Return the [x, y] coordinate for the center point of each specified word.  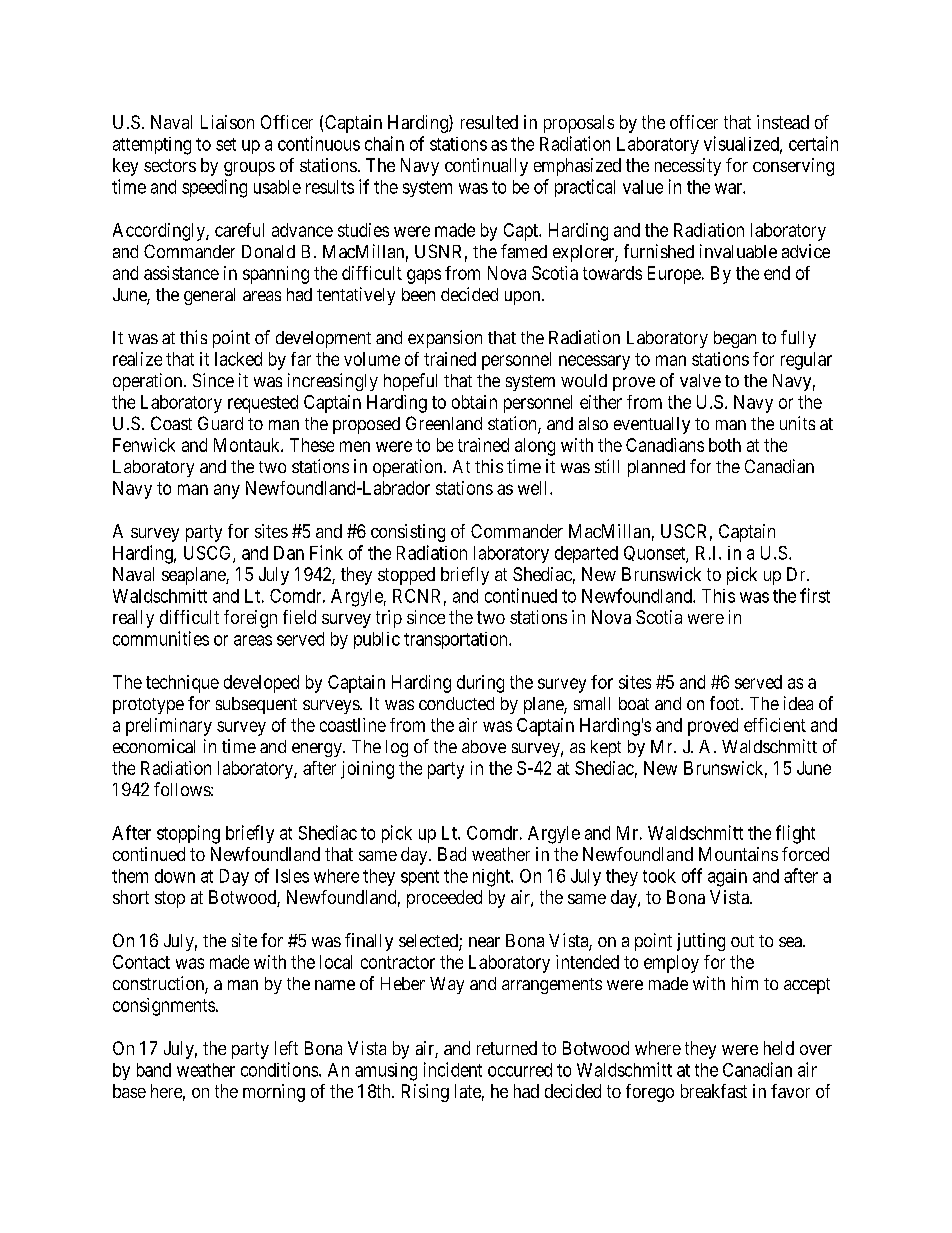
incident [453, 1069]
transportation [457, 640]
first [815, 595]
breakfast [714, 1091]
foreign [250, 619]
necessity [688, 167]
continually [486, 167]
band [154, 1070]
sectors [170, 165]
